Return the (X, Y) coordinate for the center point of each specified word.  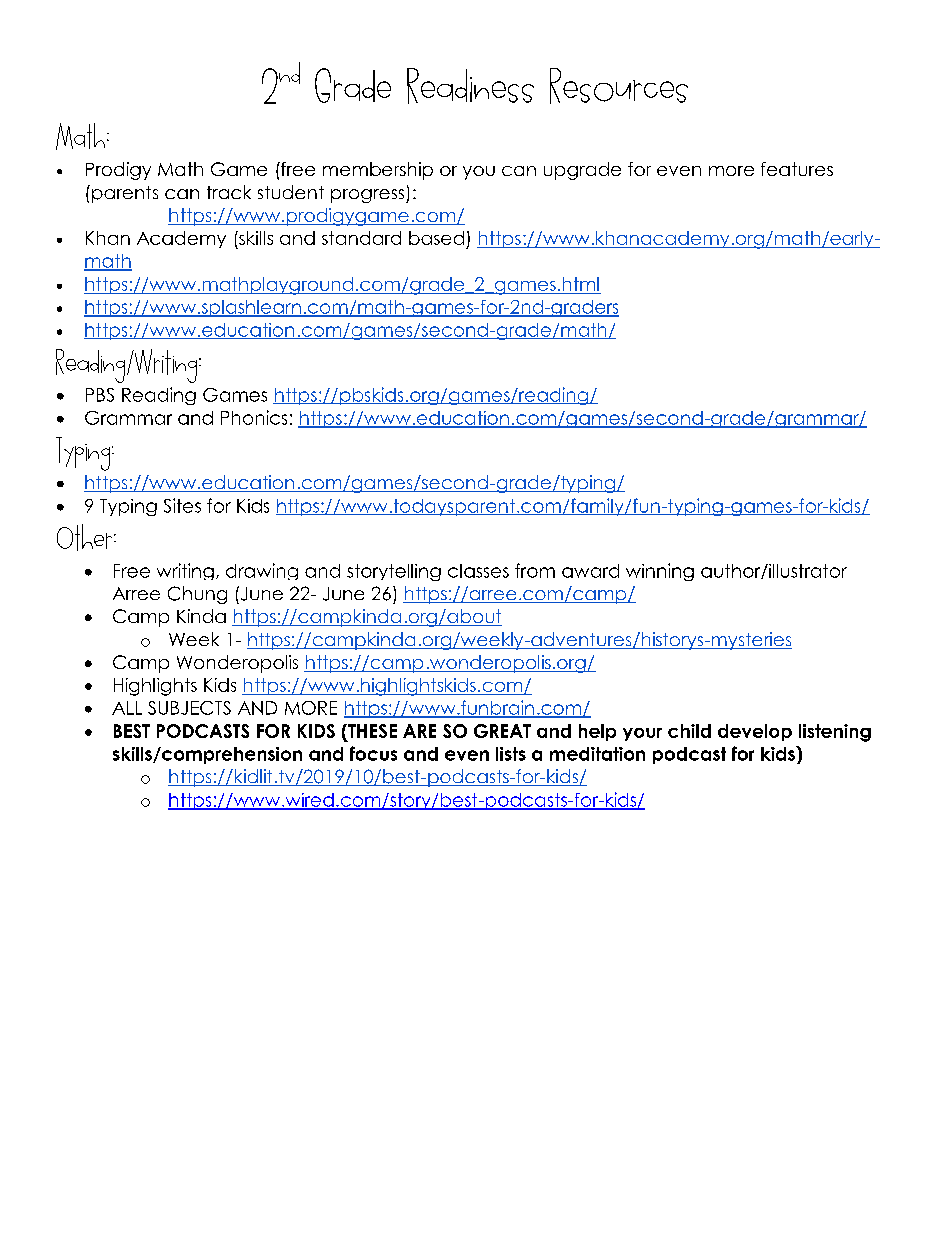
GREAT (502, 731)
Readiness (470, 86)
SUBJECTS (189, 708)
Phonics (254, 417)
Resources (619, 86)
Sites (182, 505)
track (229, 192)
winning (660, 572)
